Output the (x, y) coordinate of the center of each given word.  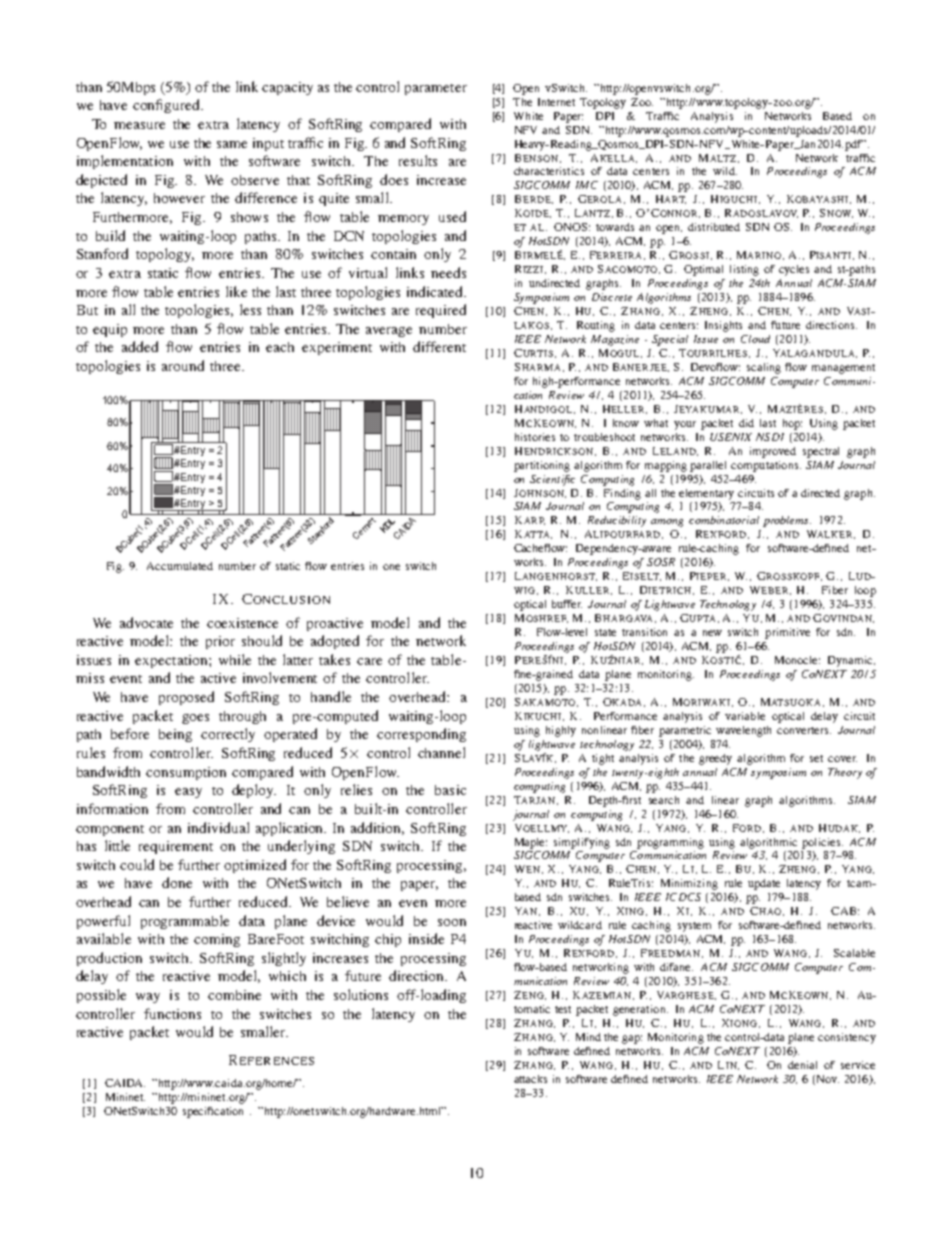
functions (172, 1013)
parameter (436, 89)
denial (802, 1065)
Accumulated (180, 566)
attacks (530, 1079)
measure (139, 125)
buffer (567, 604)
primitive (787, 633)
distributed (714, 227)
